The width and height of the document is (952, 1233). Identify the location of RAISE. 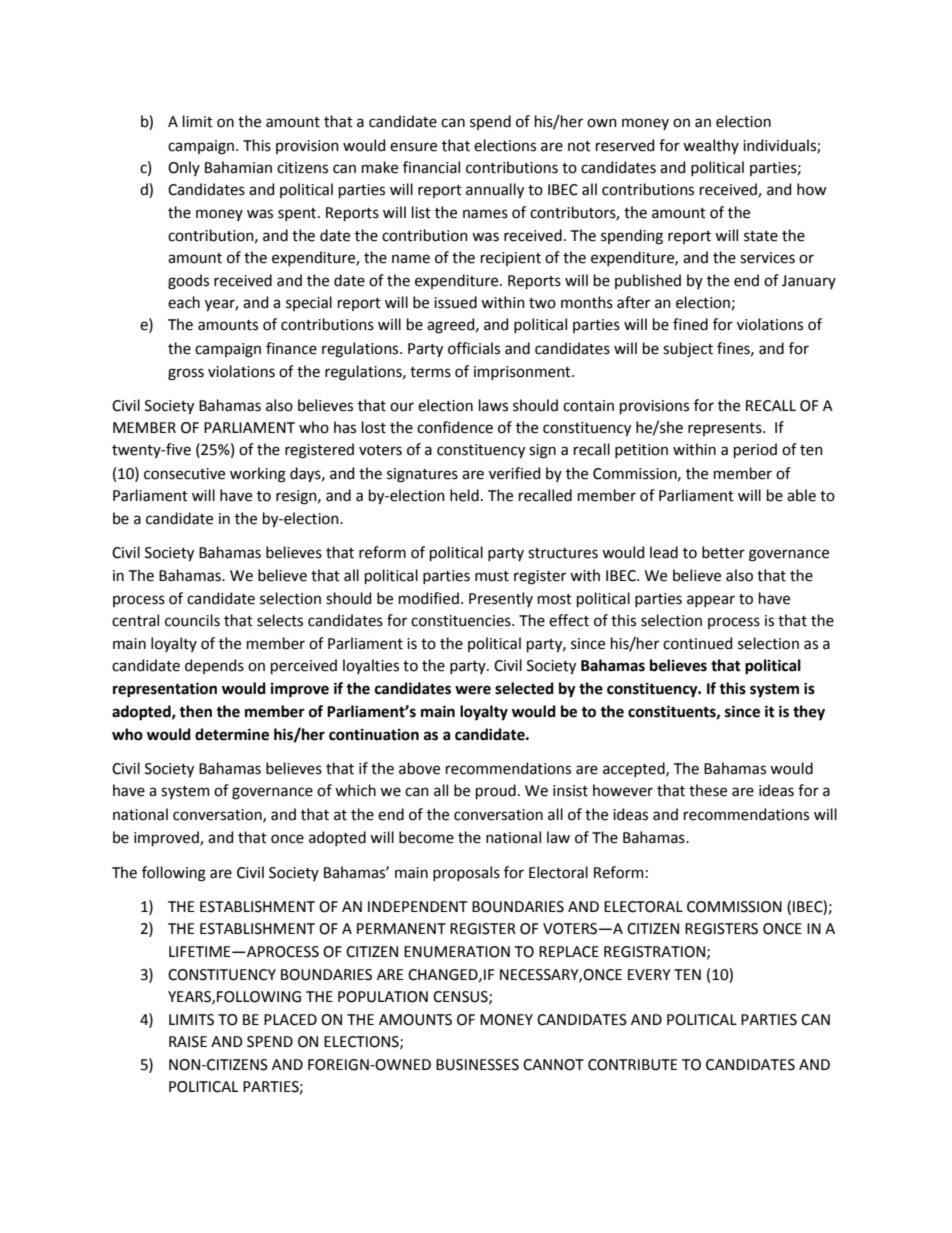
(188, 1042).
